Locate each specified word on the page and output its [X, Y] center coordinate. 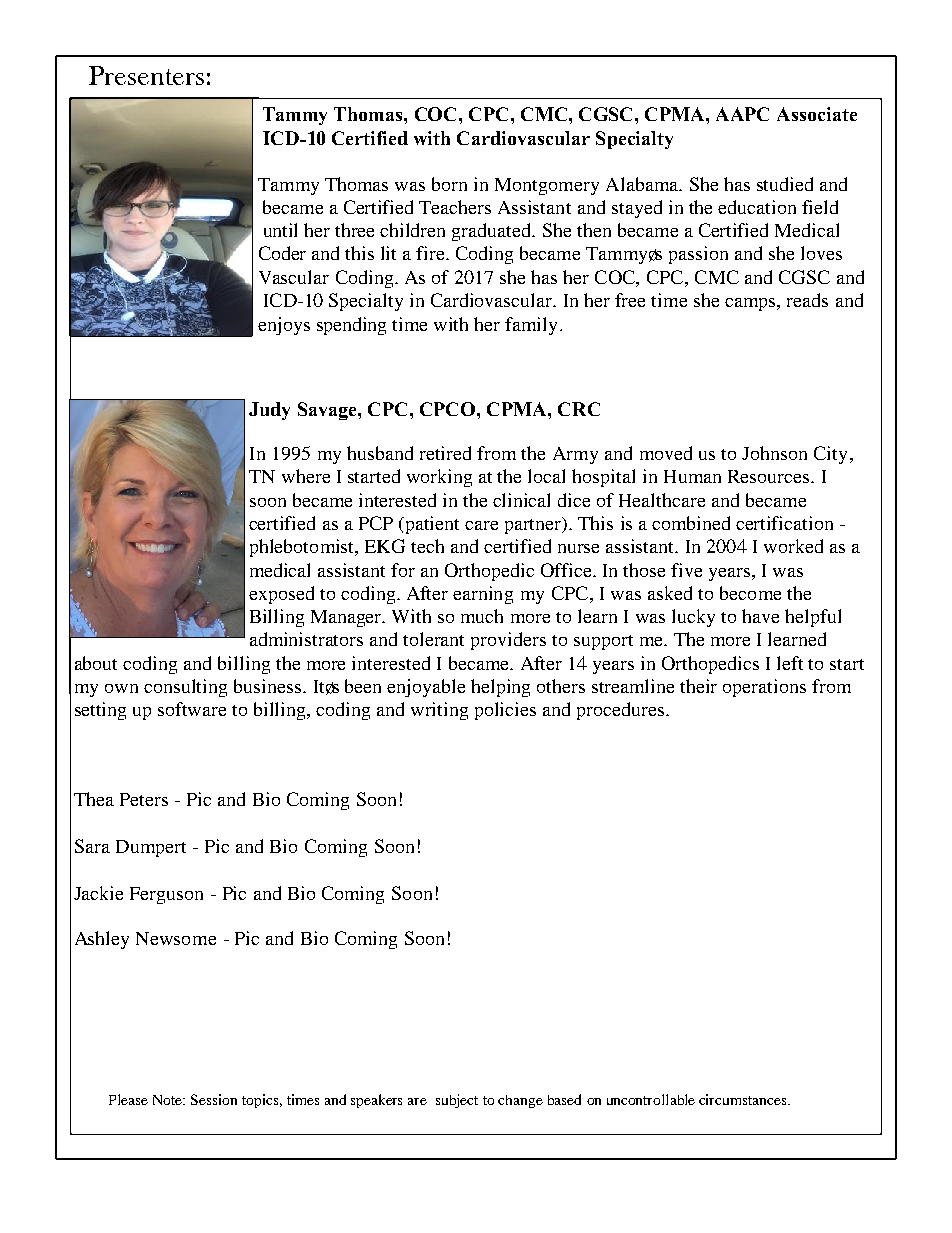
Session [214, 1099]
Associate [817, 114]
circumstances [744, 1099]
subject [457, 1101]
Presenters [146, 75]
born [449, 184]
